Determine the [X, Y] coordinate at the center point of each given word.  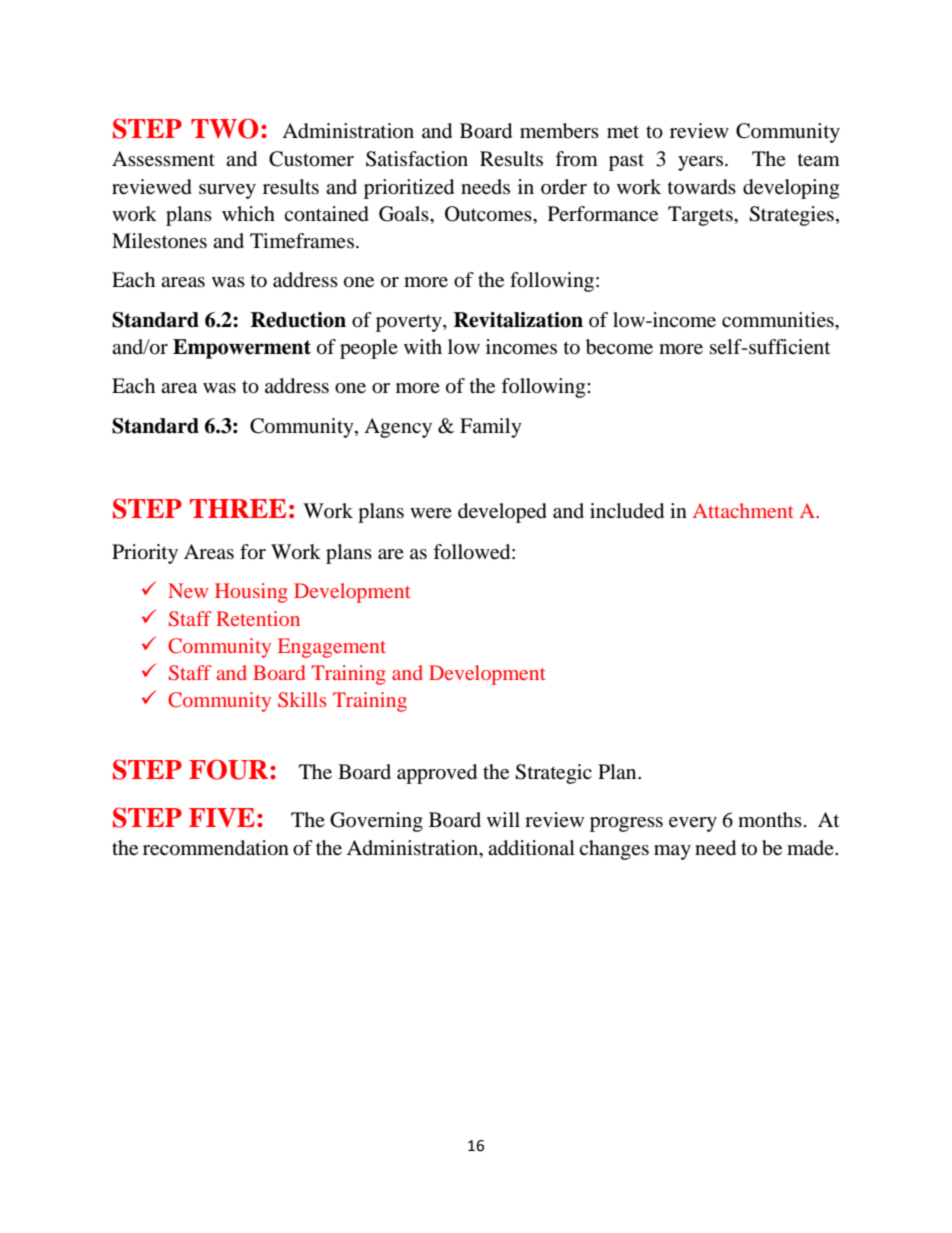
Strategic [553, 774]
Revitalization [518, 320]
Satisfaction [417, 159]
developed [502, 513]
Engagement [332, 648]
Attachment [743, 510]
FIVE [222, 817]
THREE [238, 508]
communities [779, 320]
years [700, 163]
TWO [224, 128]
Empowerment [242, 349]
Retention [258, 618]
